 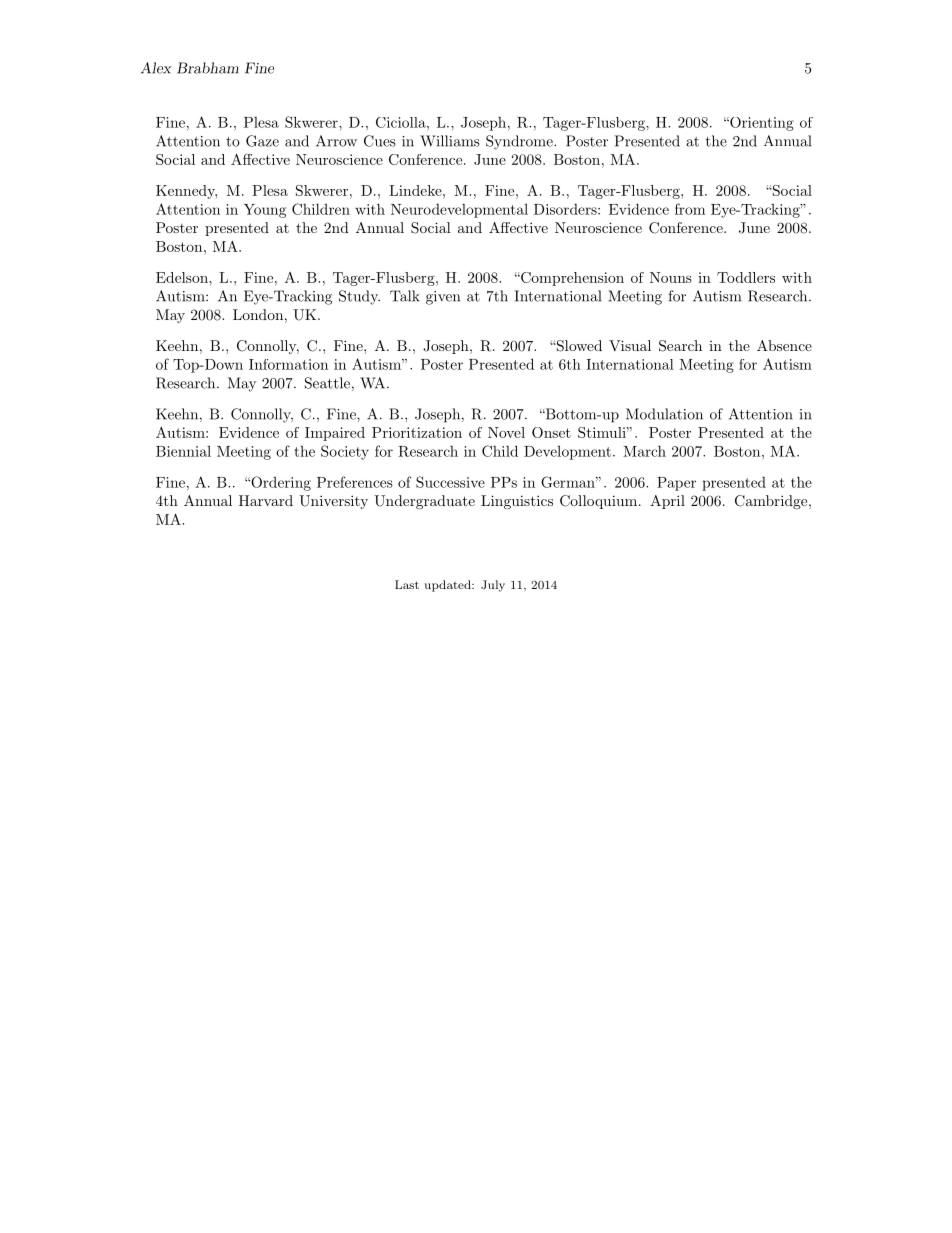 I want to click on Alex, so click(x=156, y=68).
